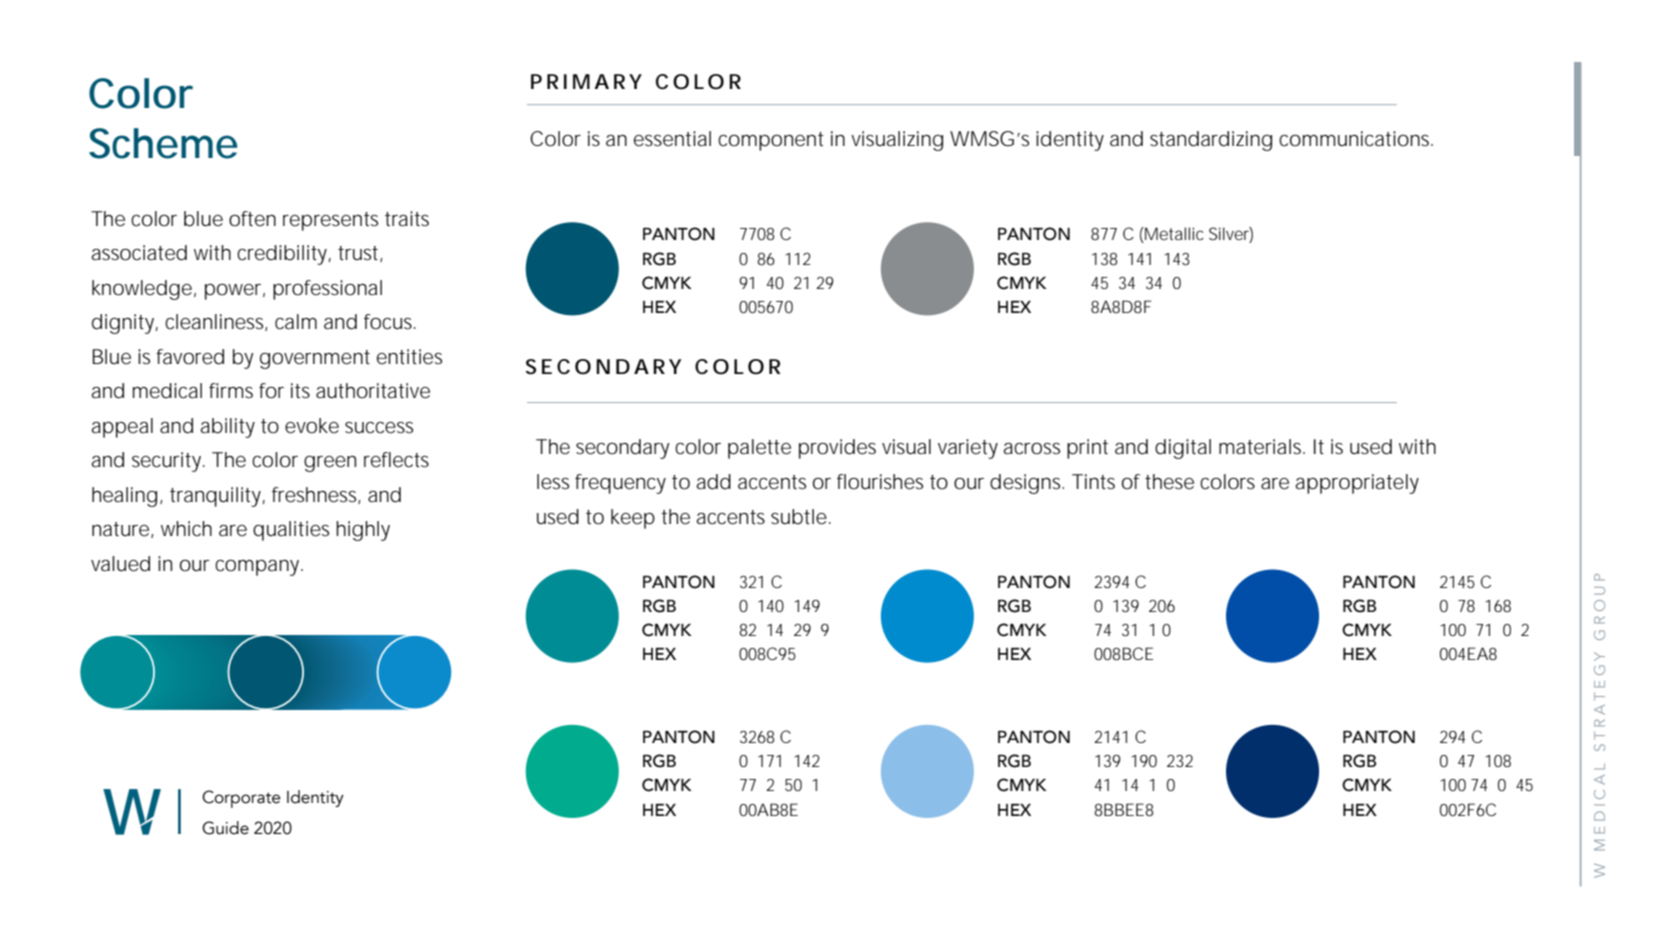 This document has height=932, width=1656. Describe the element at coordinates (1260, 447) in the document. I see `materials` at that location.
